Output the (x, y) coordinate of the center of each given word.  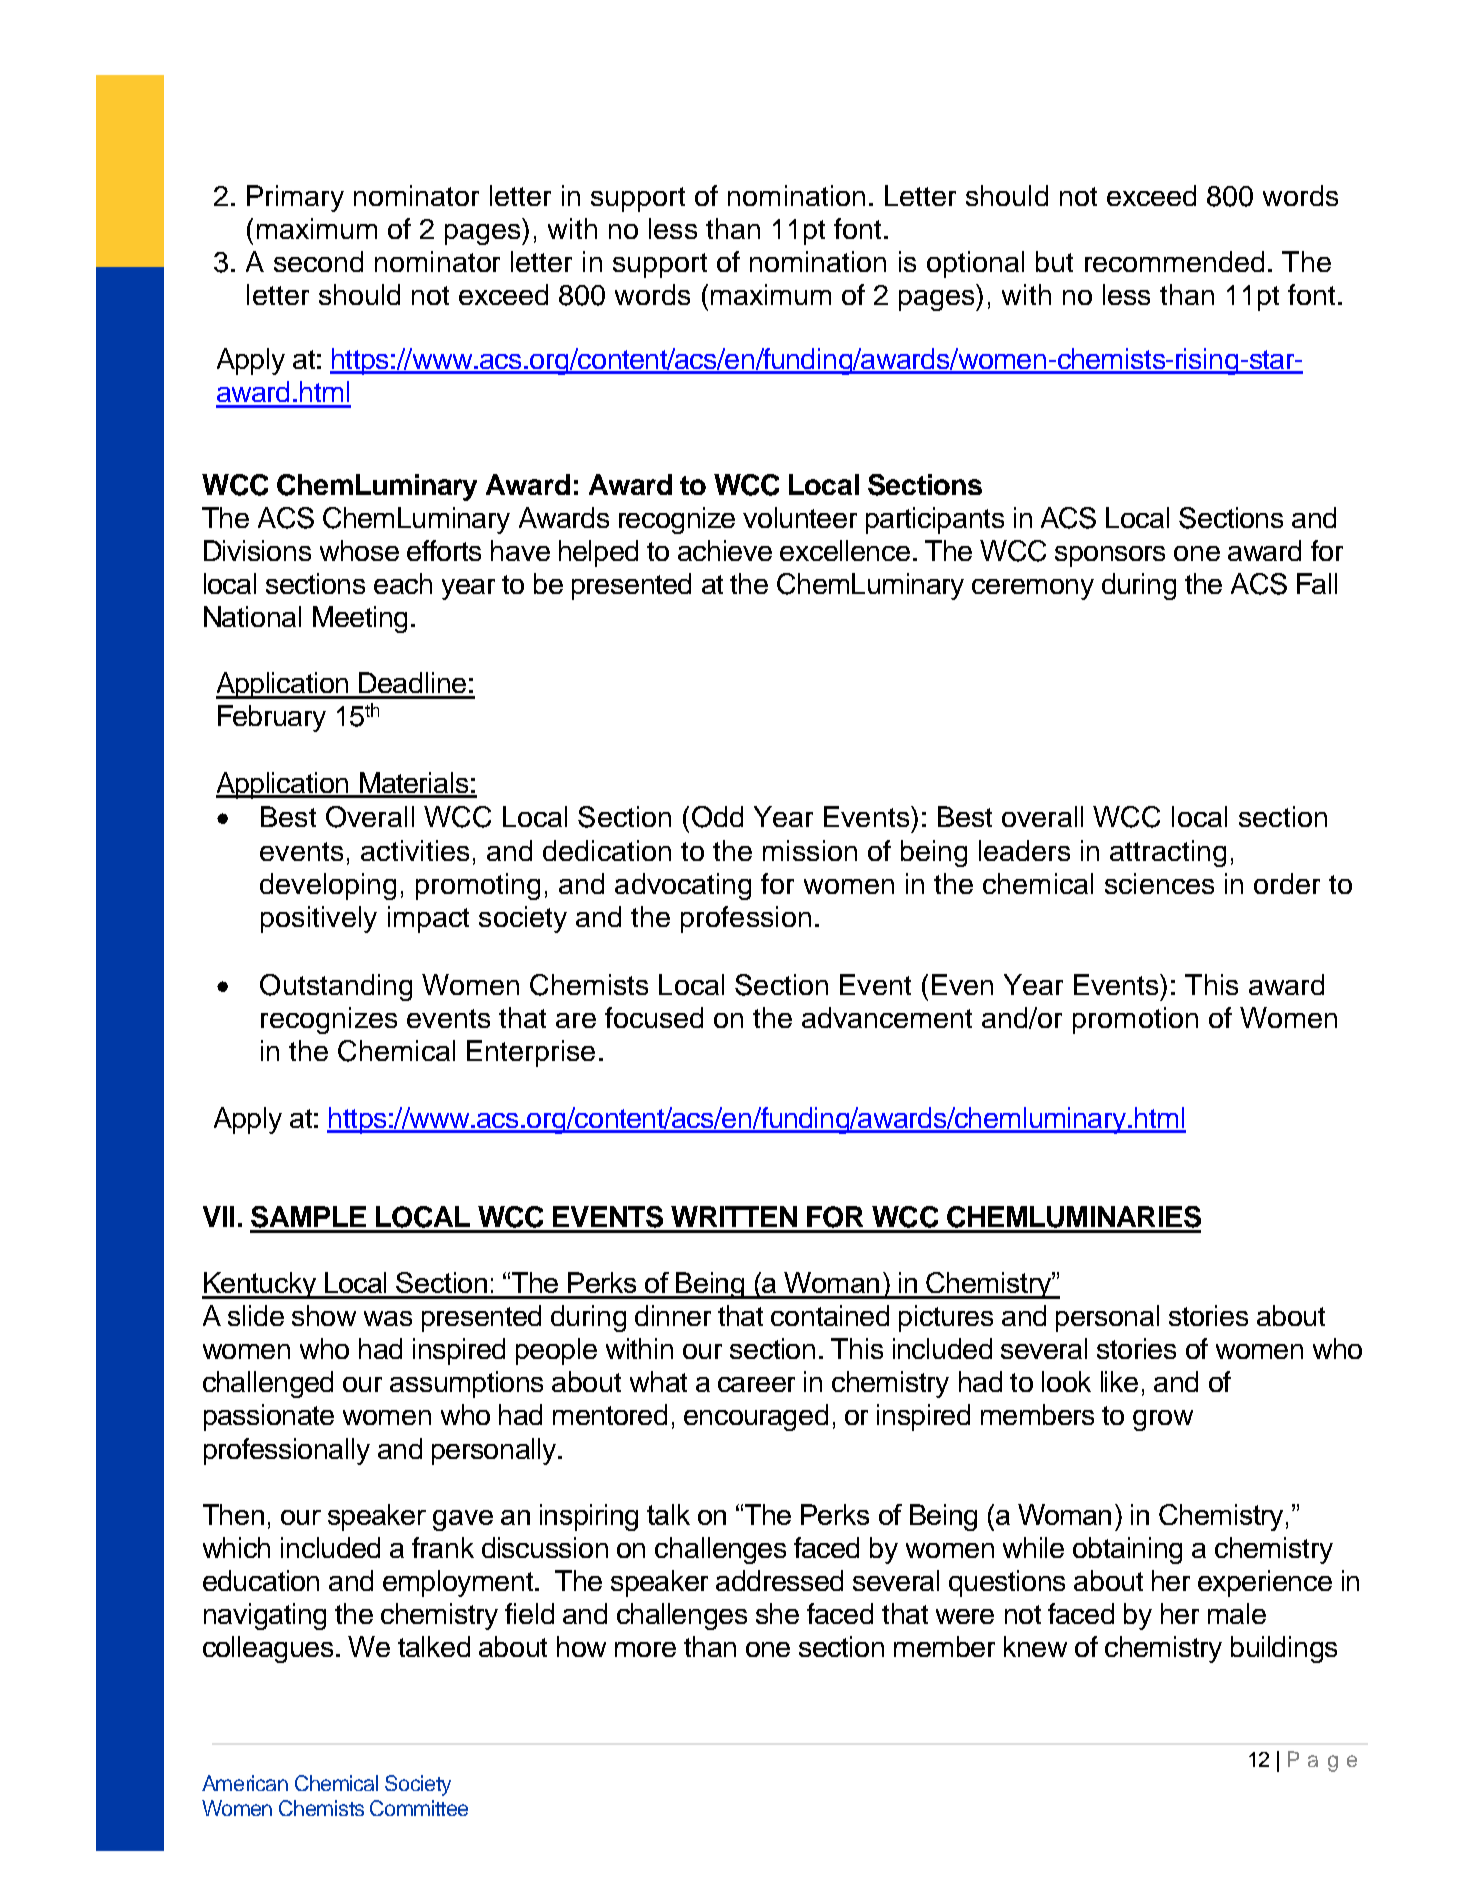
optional (975, 264)
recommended (1174, 261)
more (645, 1649)
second (318, 261)
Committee (419, 1808)
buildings (1284, 1649)
